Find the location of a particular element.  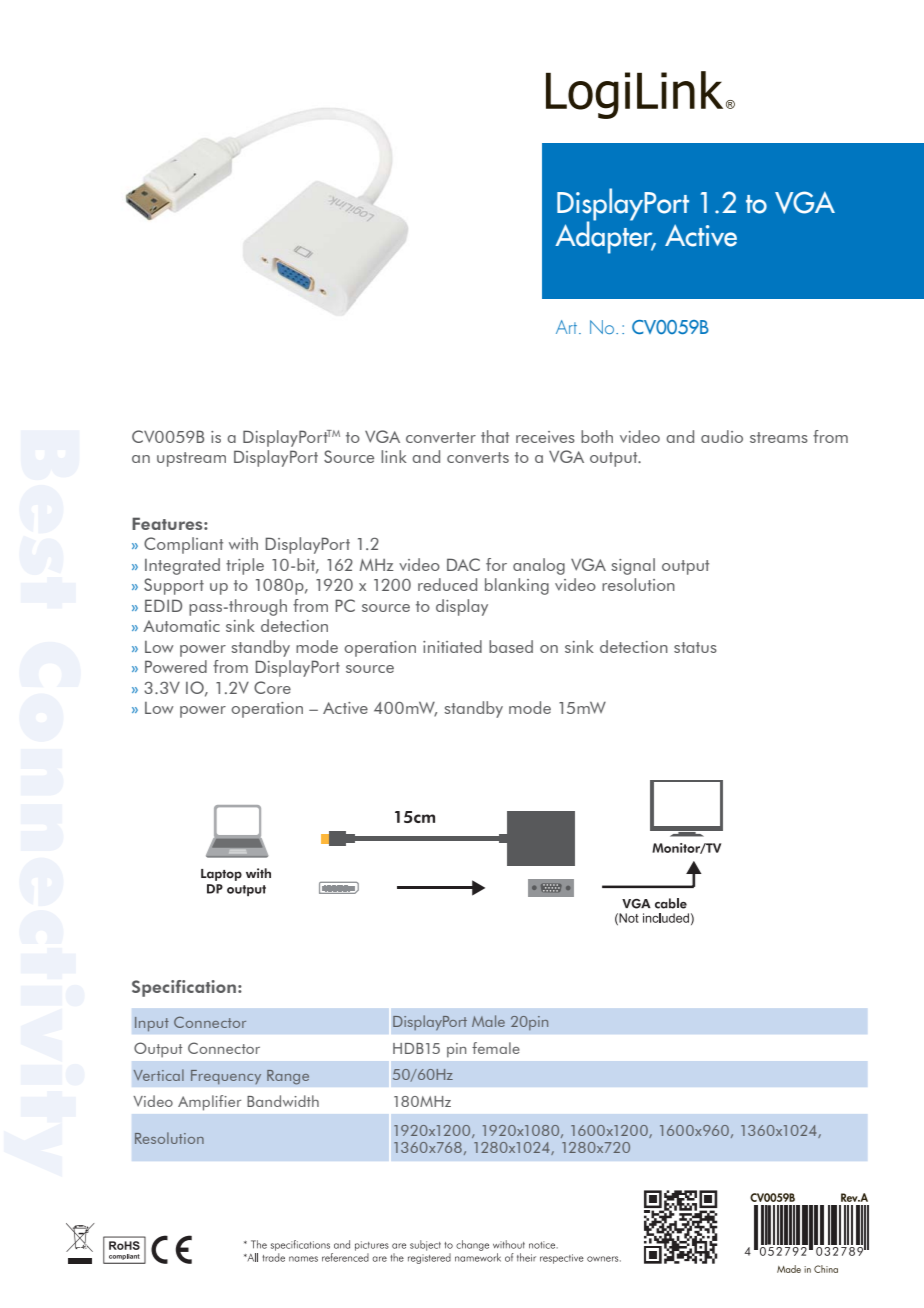

Adapter is located at coordinates (605, 237).
